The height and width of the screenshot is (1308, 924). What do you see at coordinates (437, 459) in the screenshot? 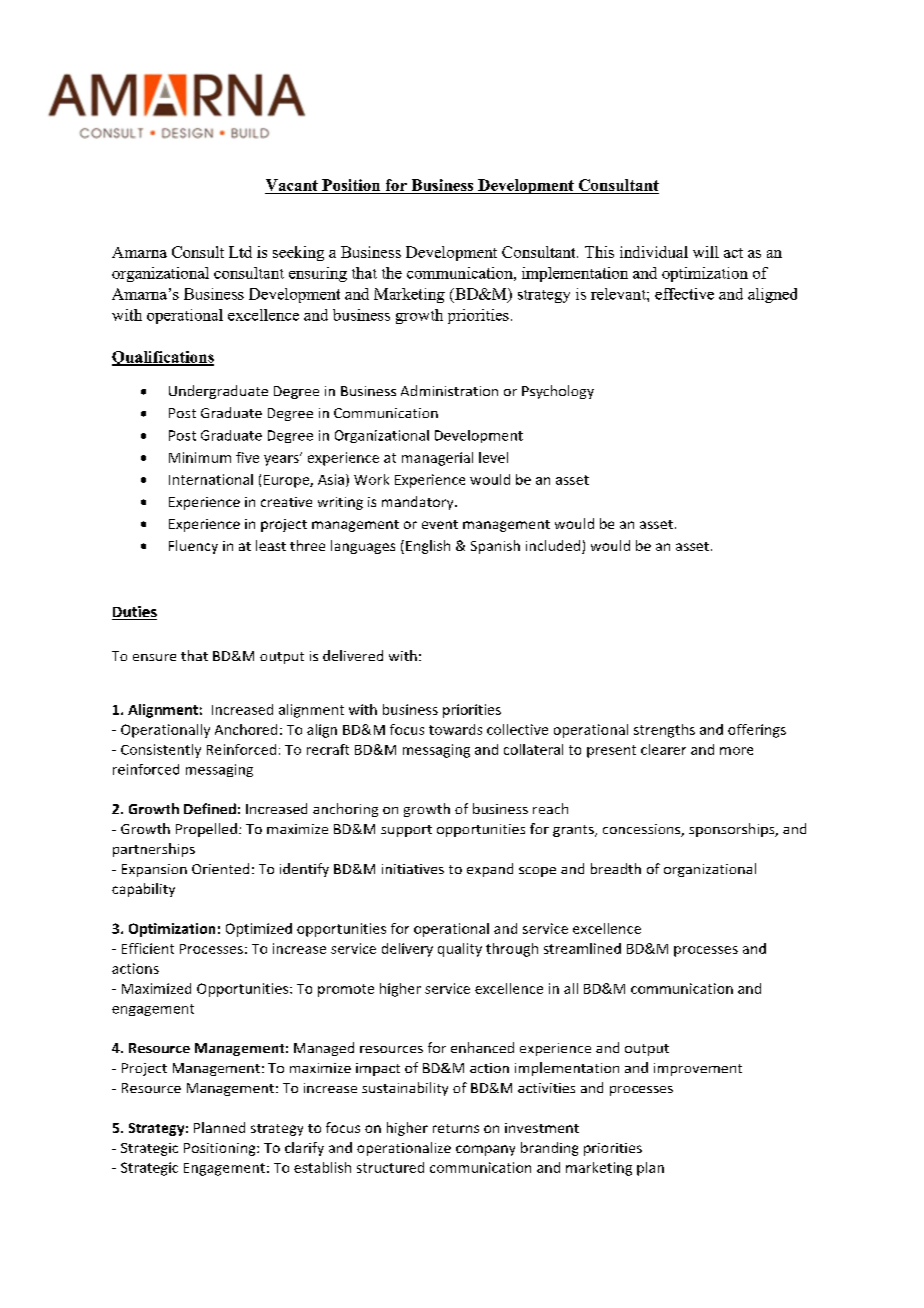
I see `managerial` at bounding box center [437, 459].
